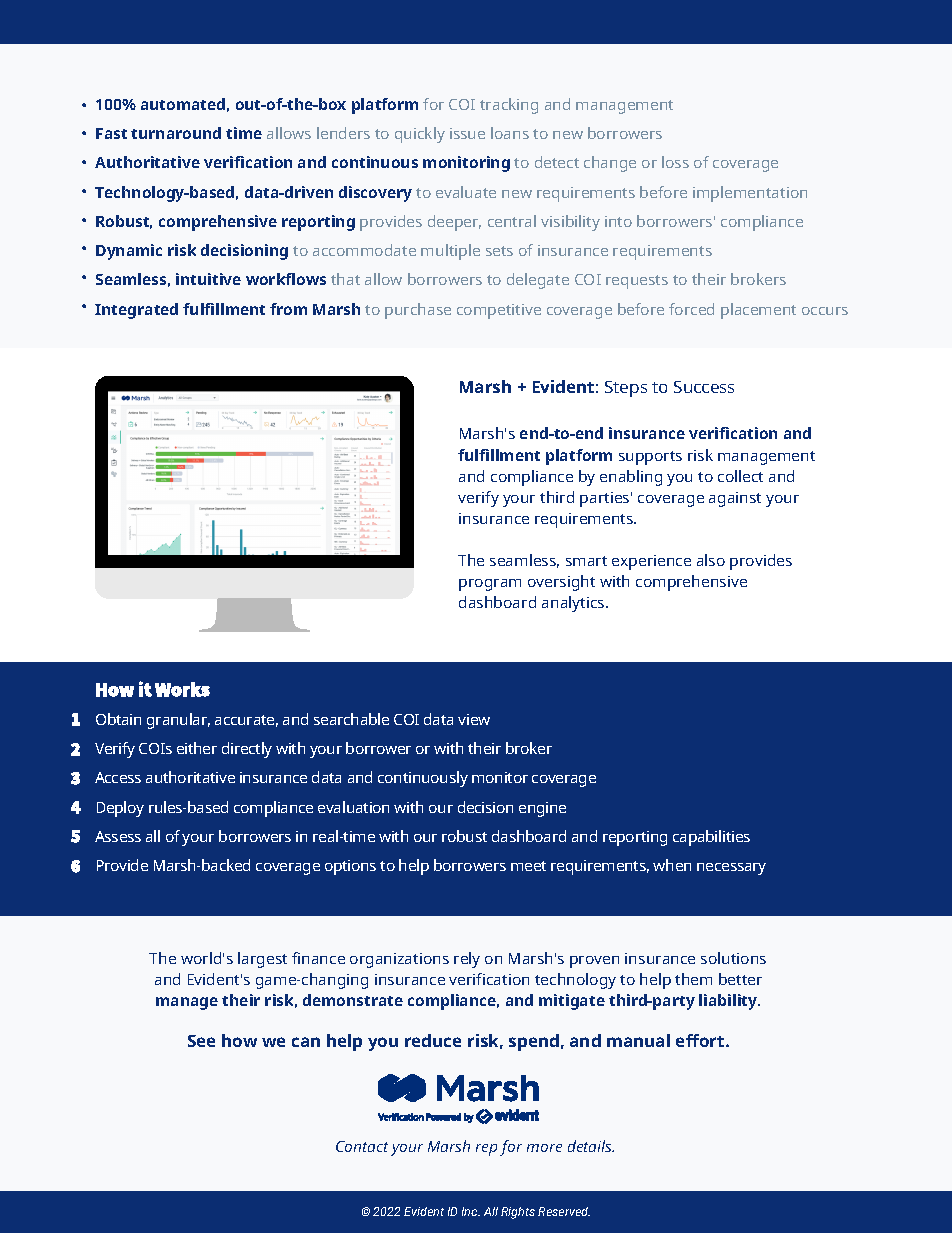 The height and width of the screenshot is (1233, 952). What do you see at coordinates (176, 133) in the screenshot?
I see `turnaround` at bounding box center [176, 133].
